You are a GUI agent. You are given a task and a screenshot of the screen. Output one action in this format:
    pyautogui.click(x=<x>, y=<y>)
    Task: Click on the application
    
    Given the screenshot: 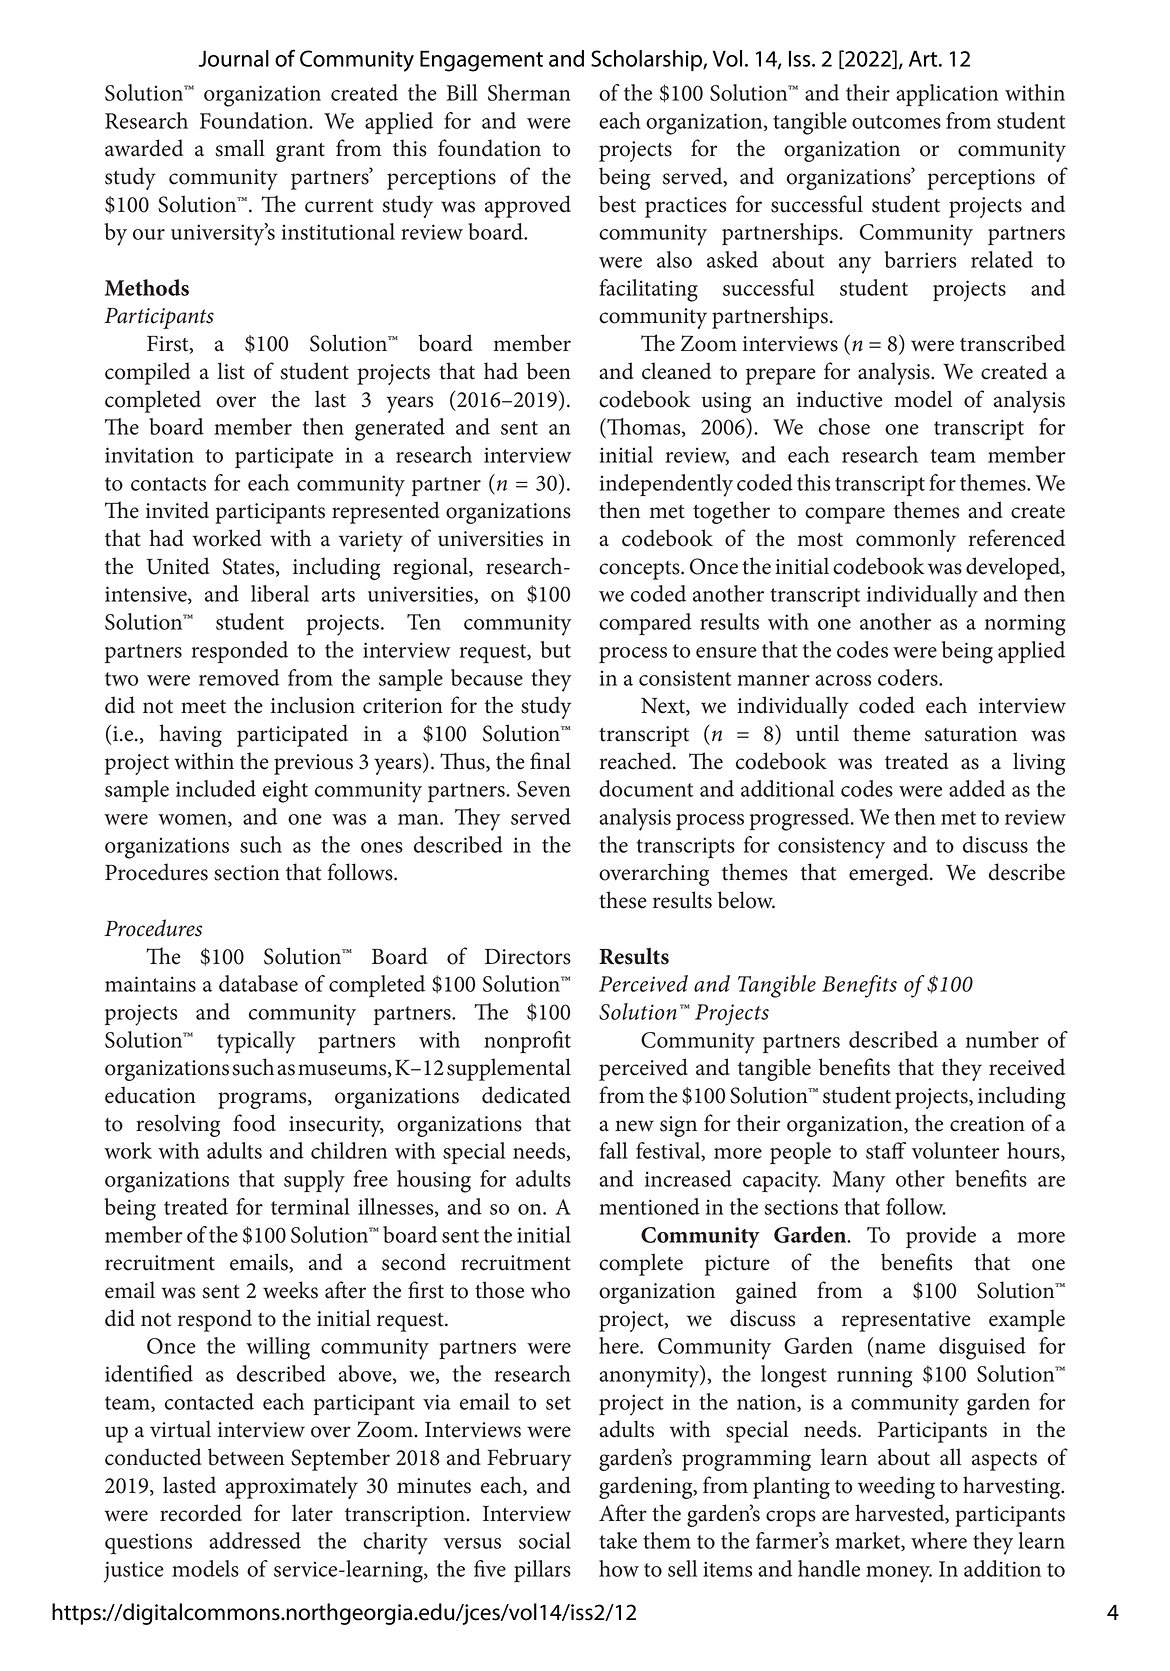 What is the action you would take?
    pyautogui.click(x=947, y=95)
